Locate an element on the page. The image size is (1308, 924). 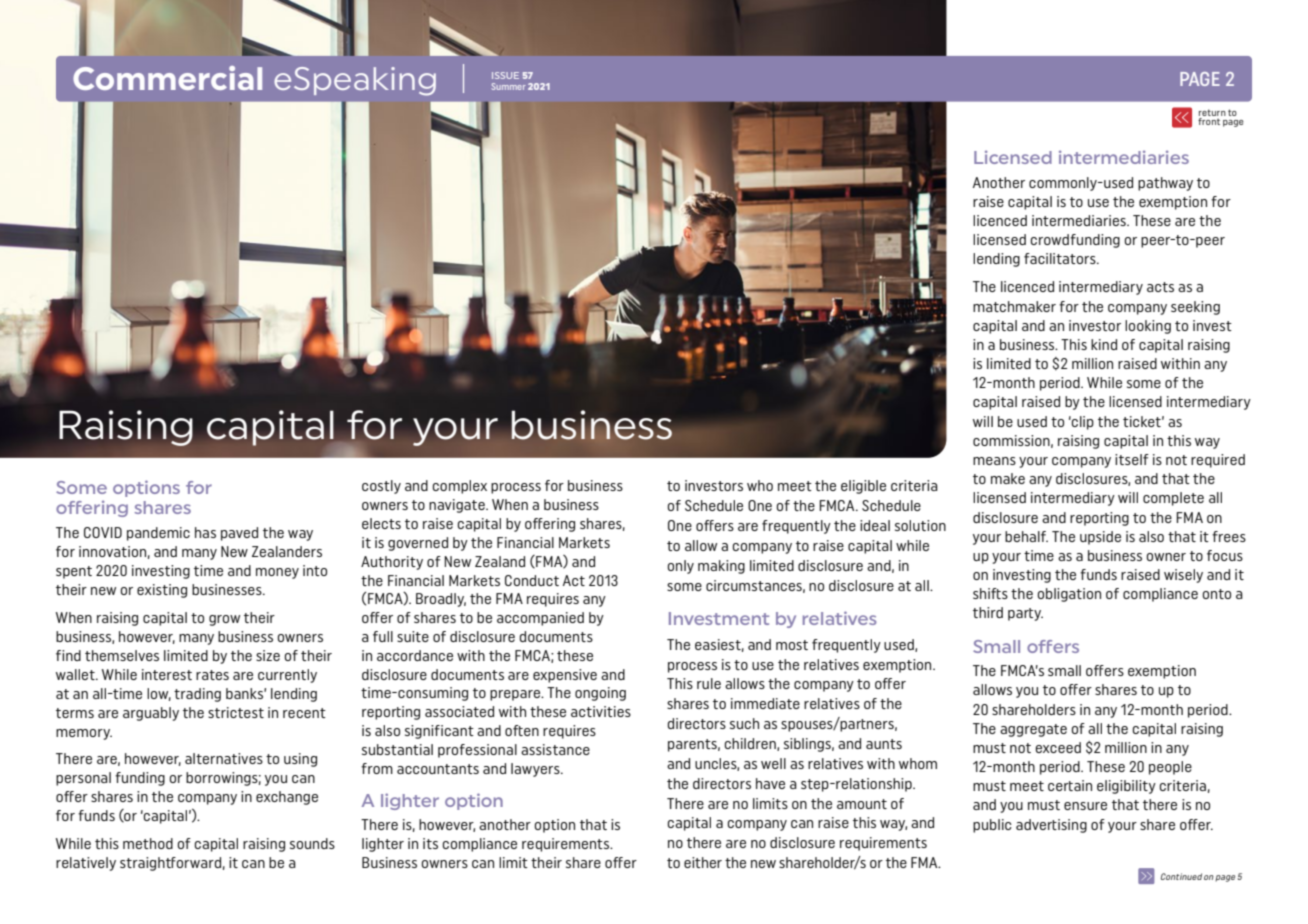
itself is located at coordinates (1132, 459).
